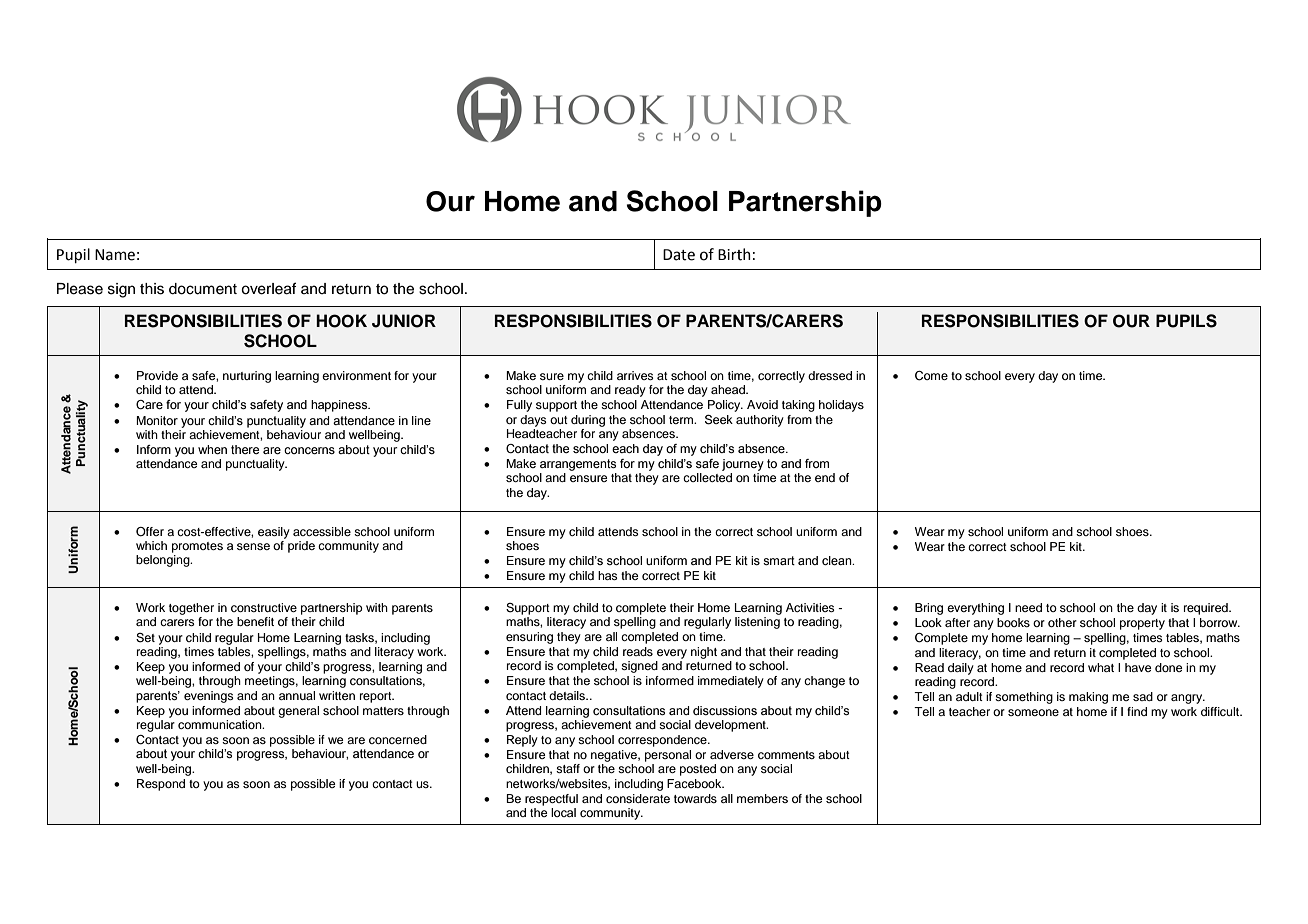  I want to click on Birth, so click(734, 254).
